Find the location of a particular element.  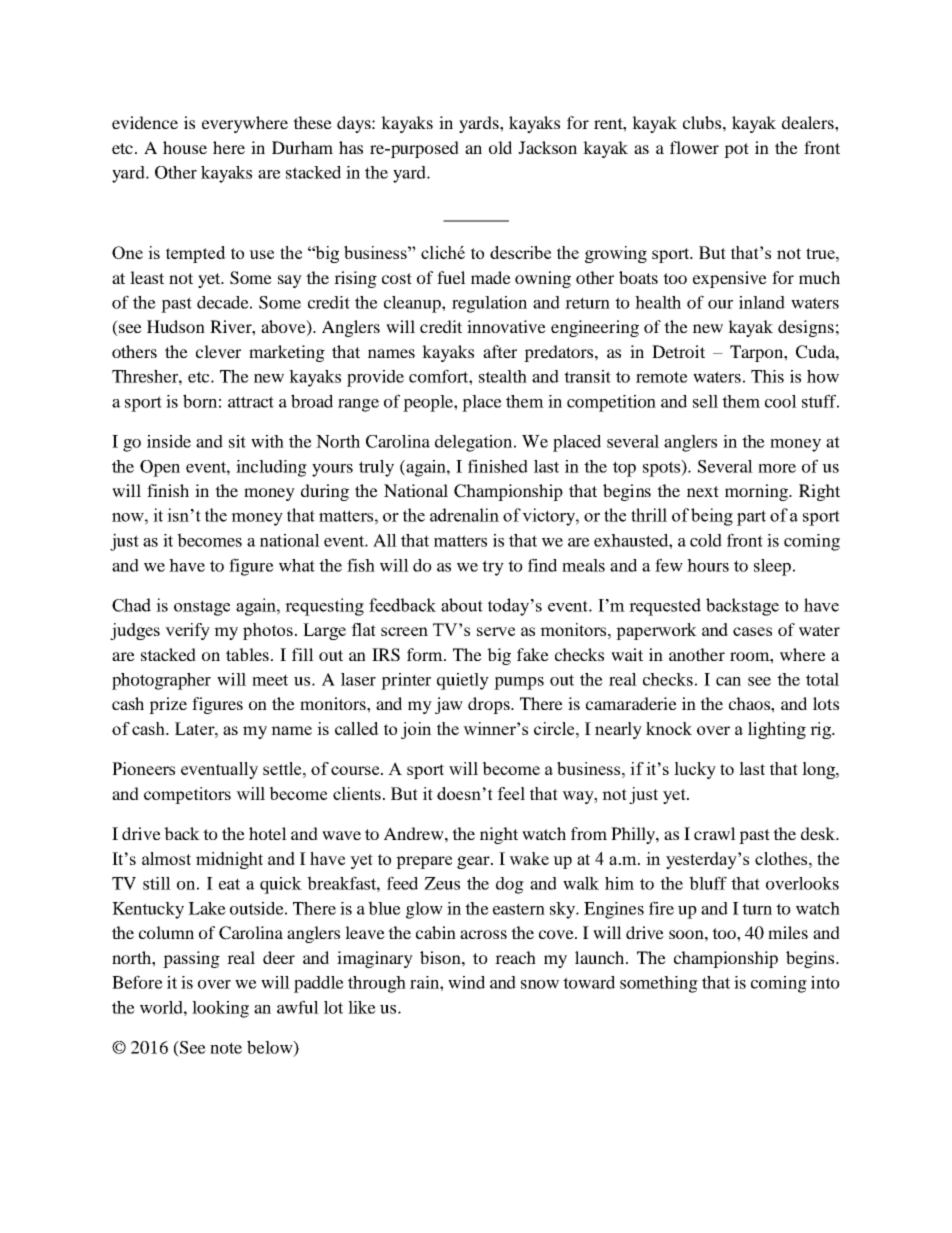

crawl is located at coordinates (715, 833).
